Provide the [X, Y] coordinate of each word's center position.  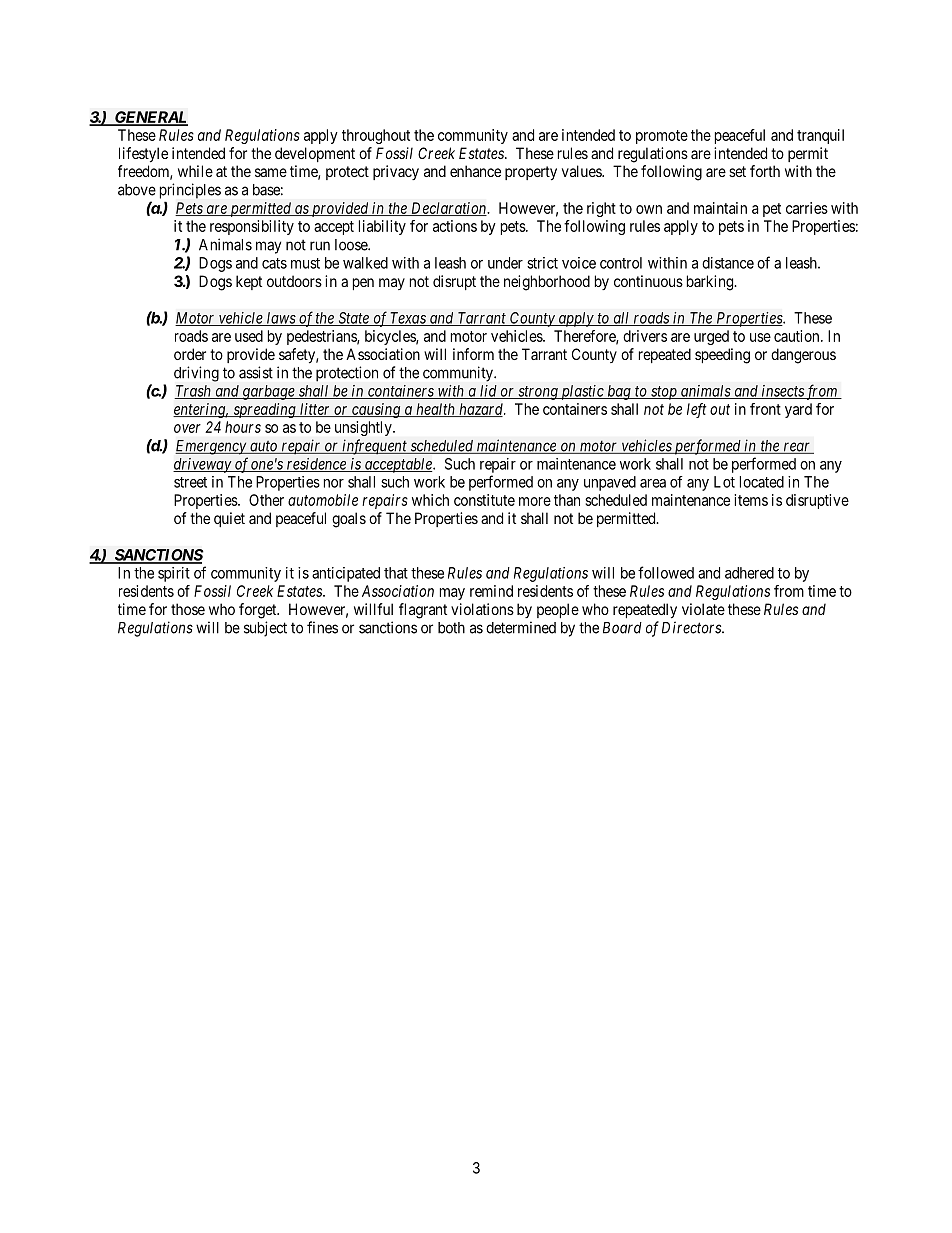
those [188, 609]
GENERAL [150, 118]
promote [662, 137]
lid [488, 392]
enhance [475, 171]
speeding [722, 356]
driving [196, 374]
